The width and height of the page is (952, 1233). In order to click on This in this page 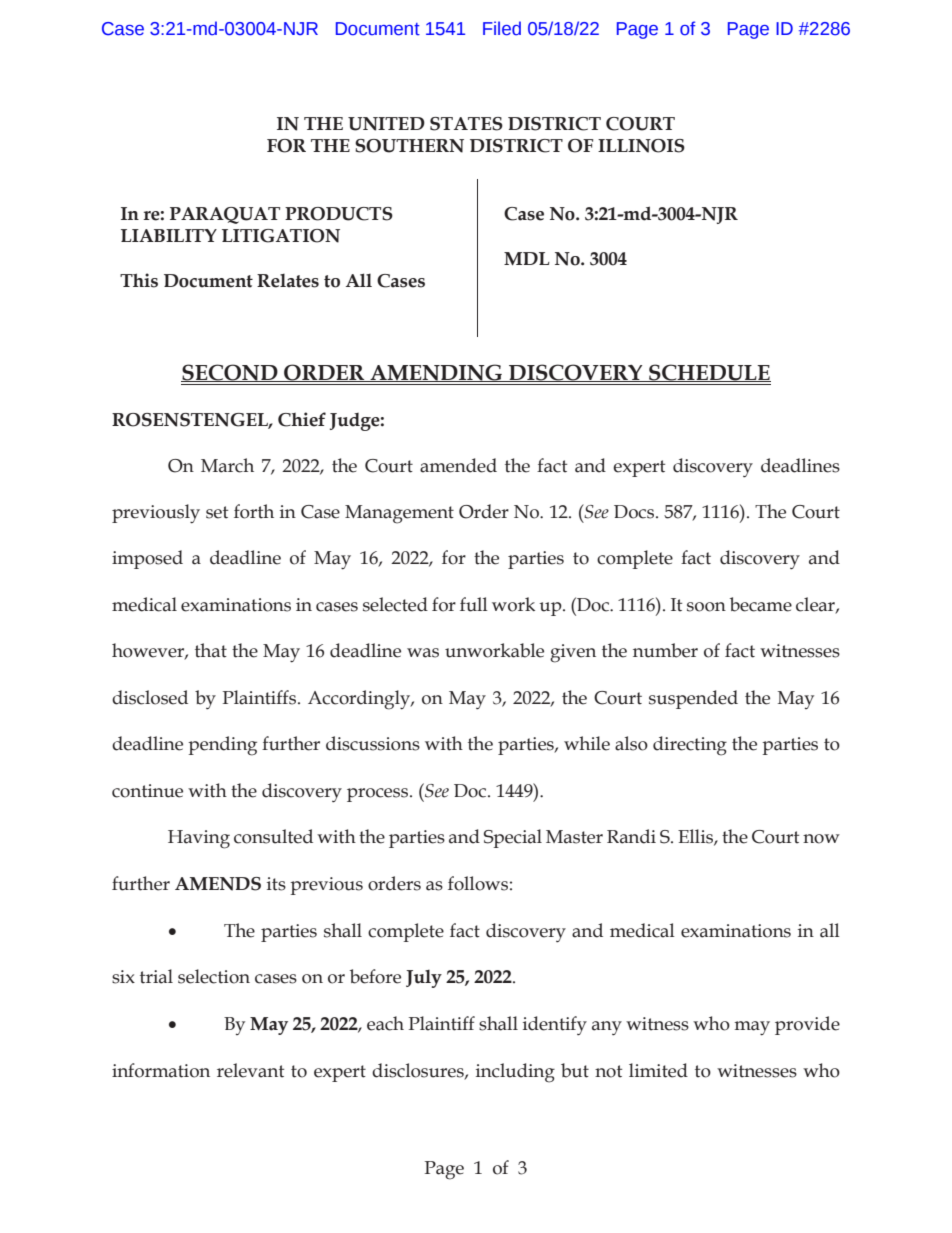, I will do `click(139, 280)`.
